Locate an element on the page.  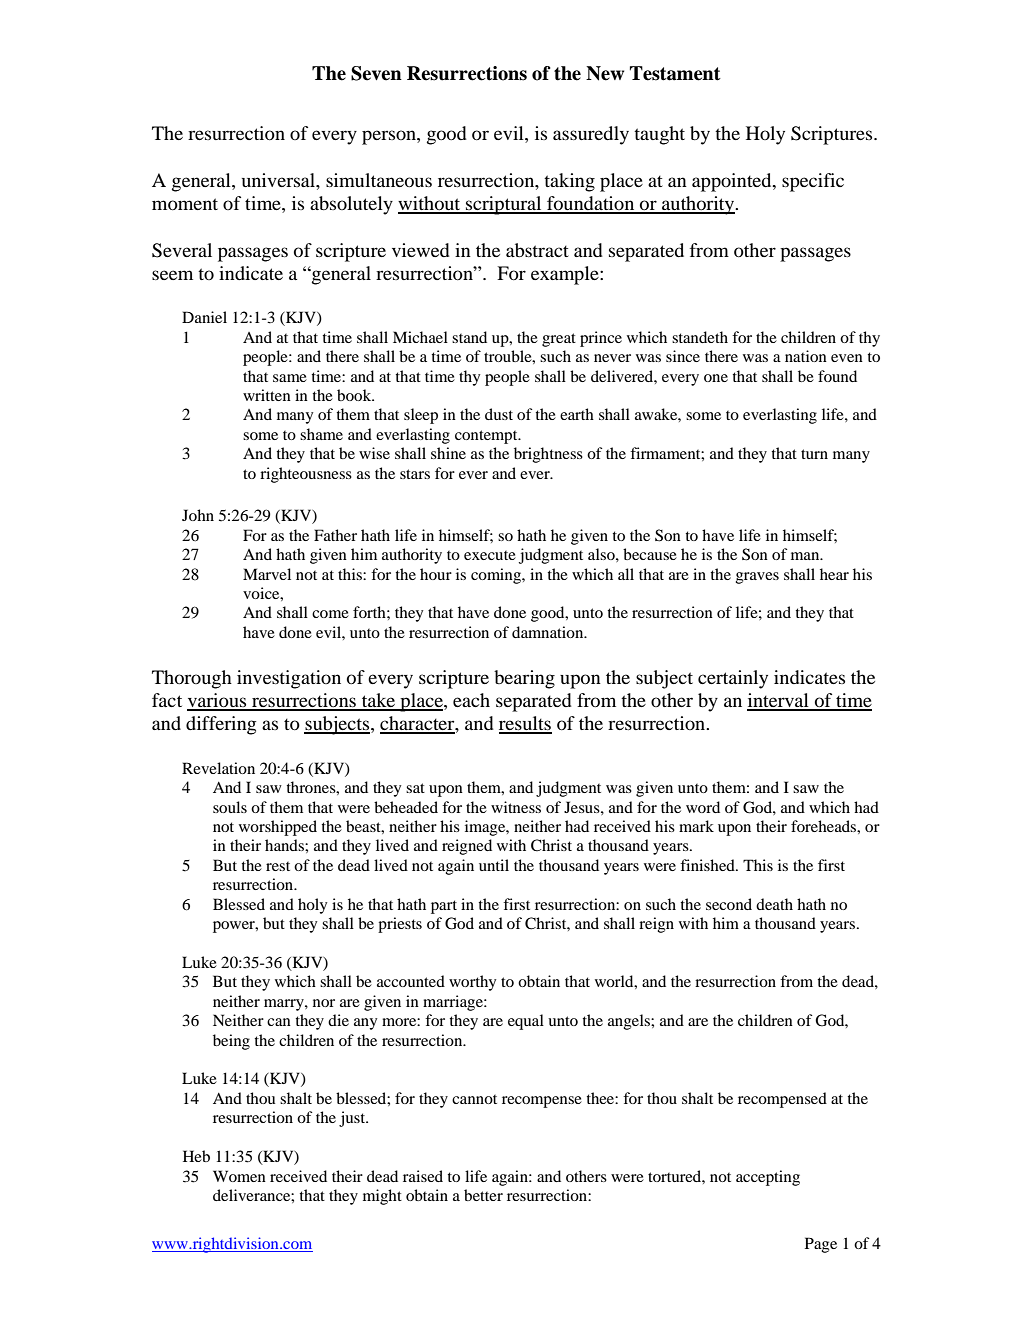
bearing is located at coordinates (524, 679).
